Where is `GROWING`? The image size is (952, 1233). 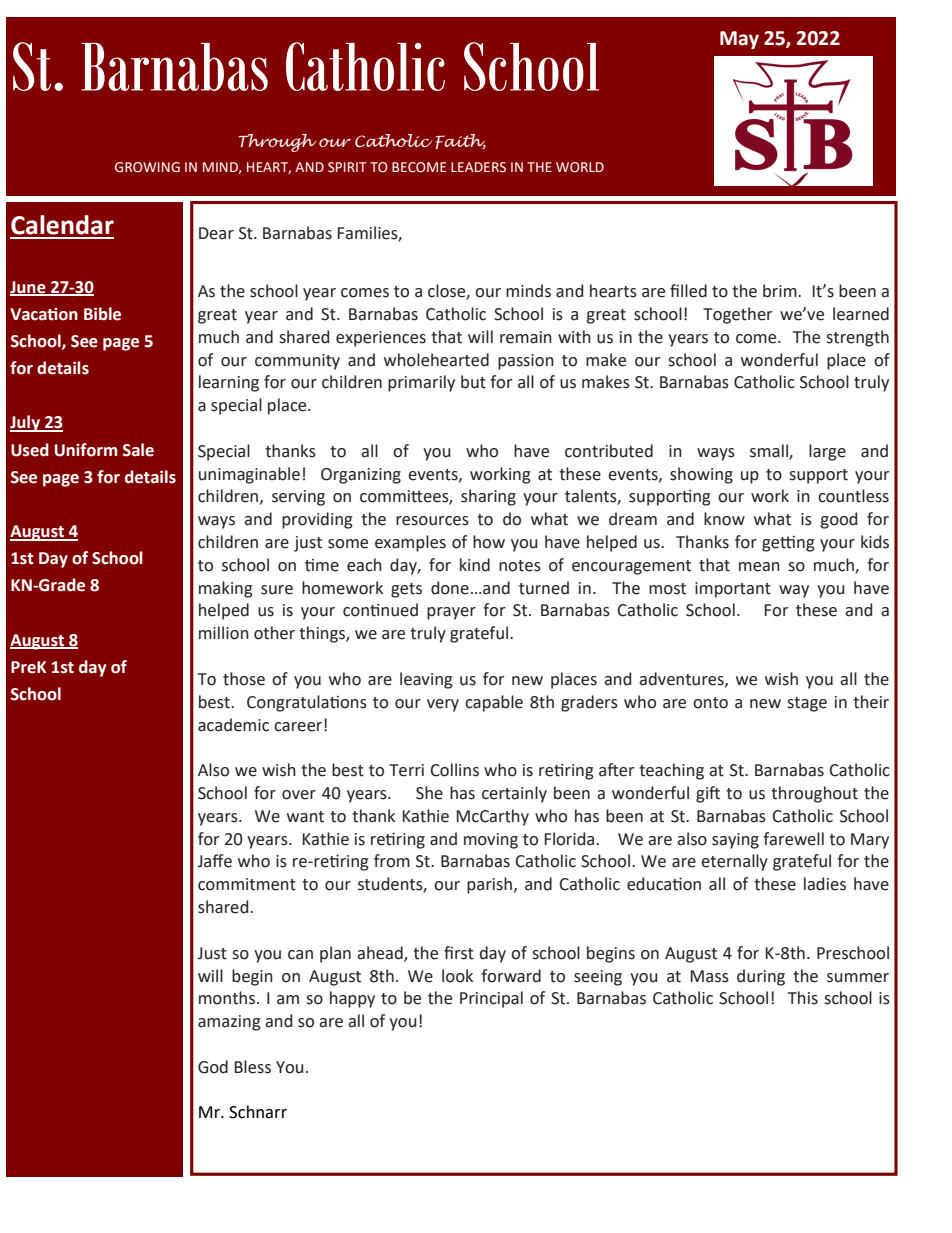
GROWING is located at coordinates (147, 167).
